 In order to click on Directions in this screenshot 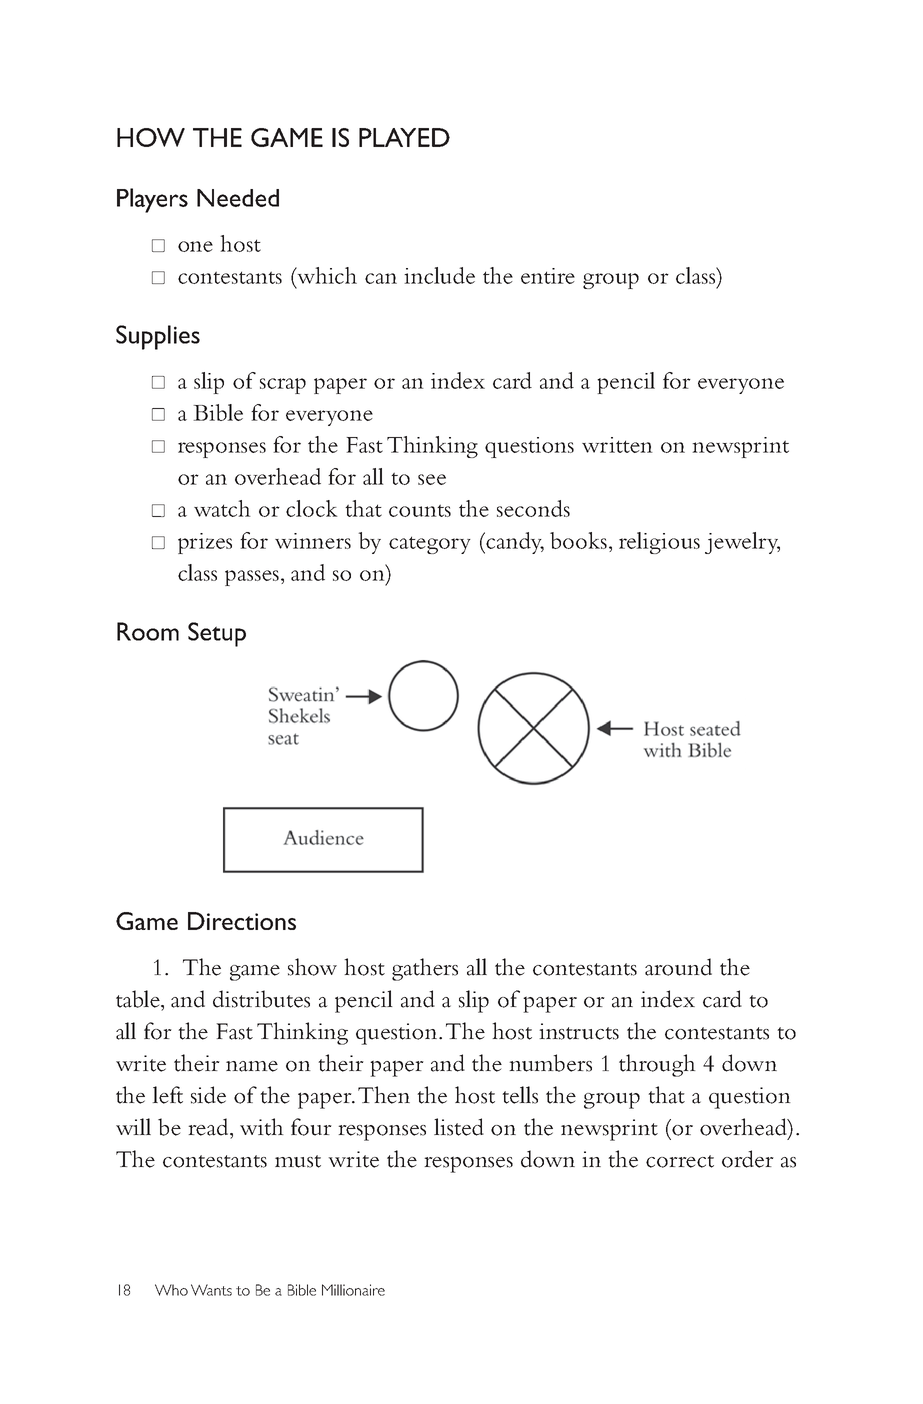, I will do `click(242, 921)`.
